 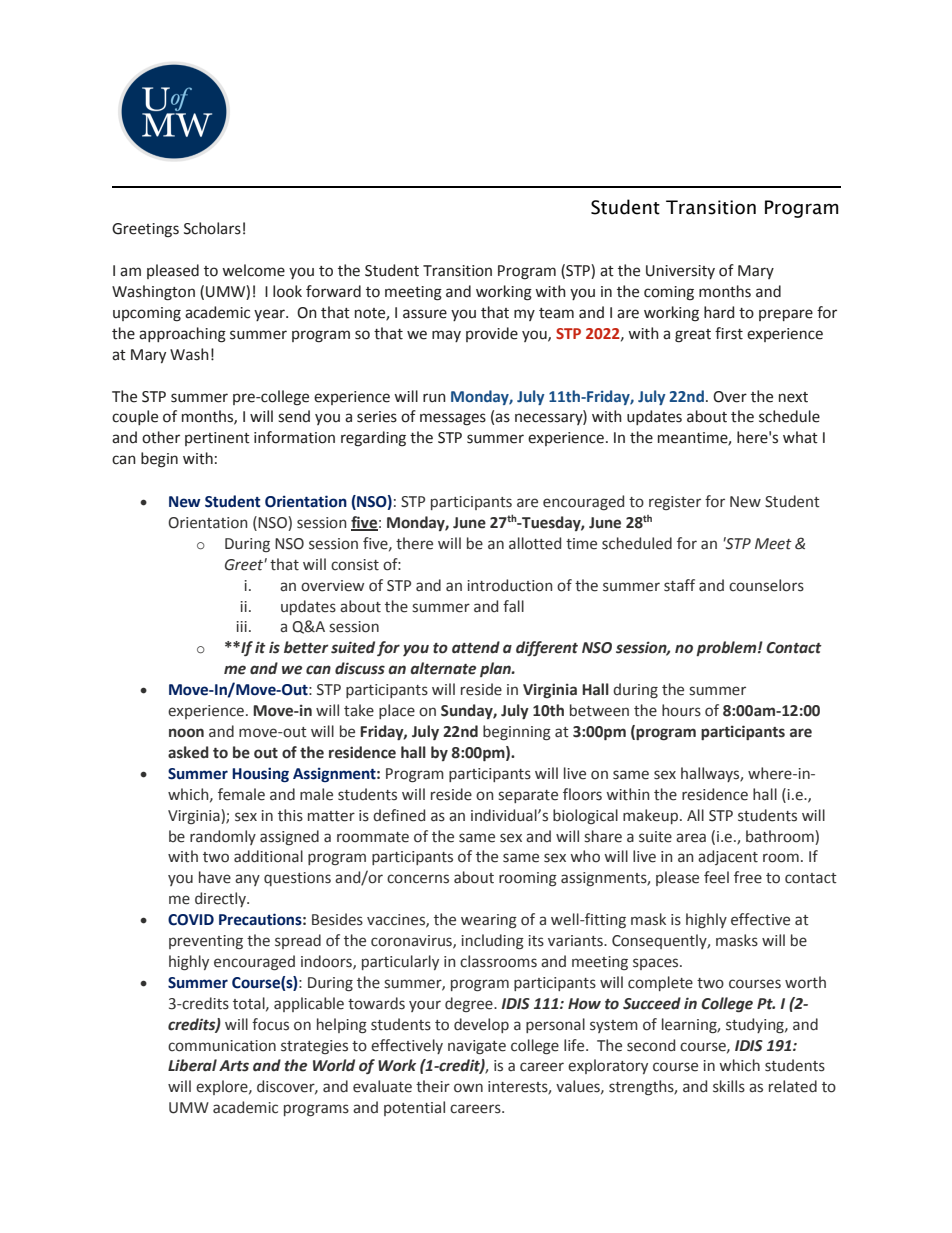 What do you see at coordinates (217, 439) in the page?
I see `pertinent` at bounding box center [217, 439].
